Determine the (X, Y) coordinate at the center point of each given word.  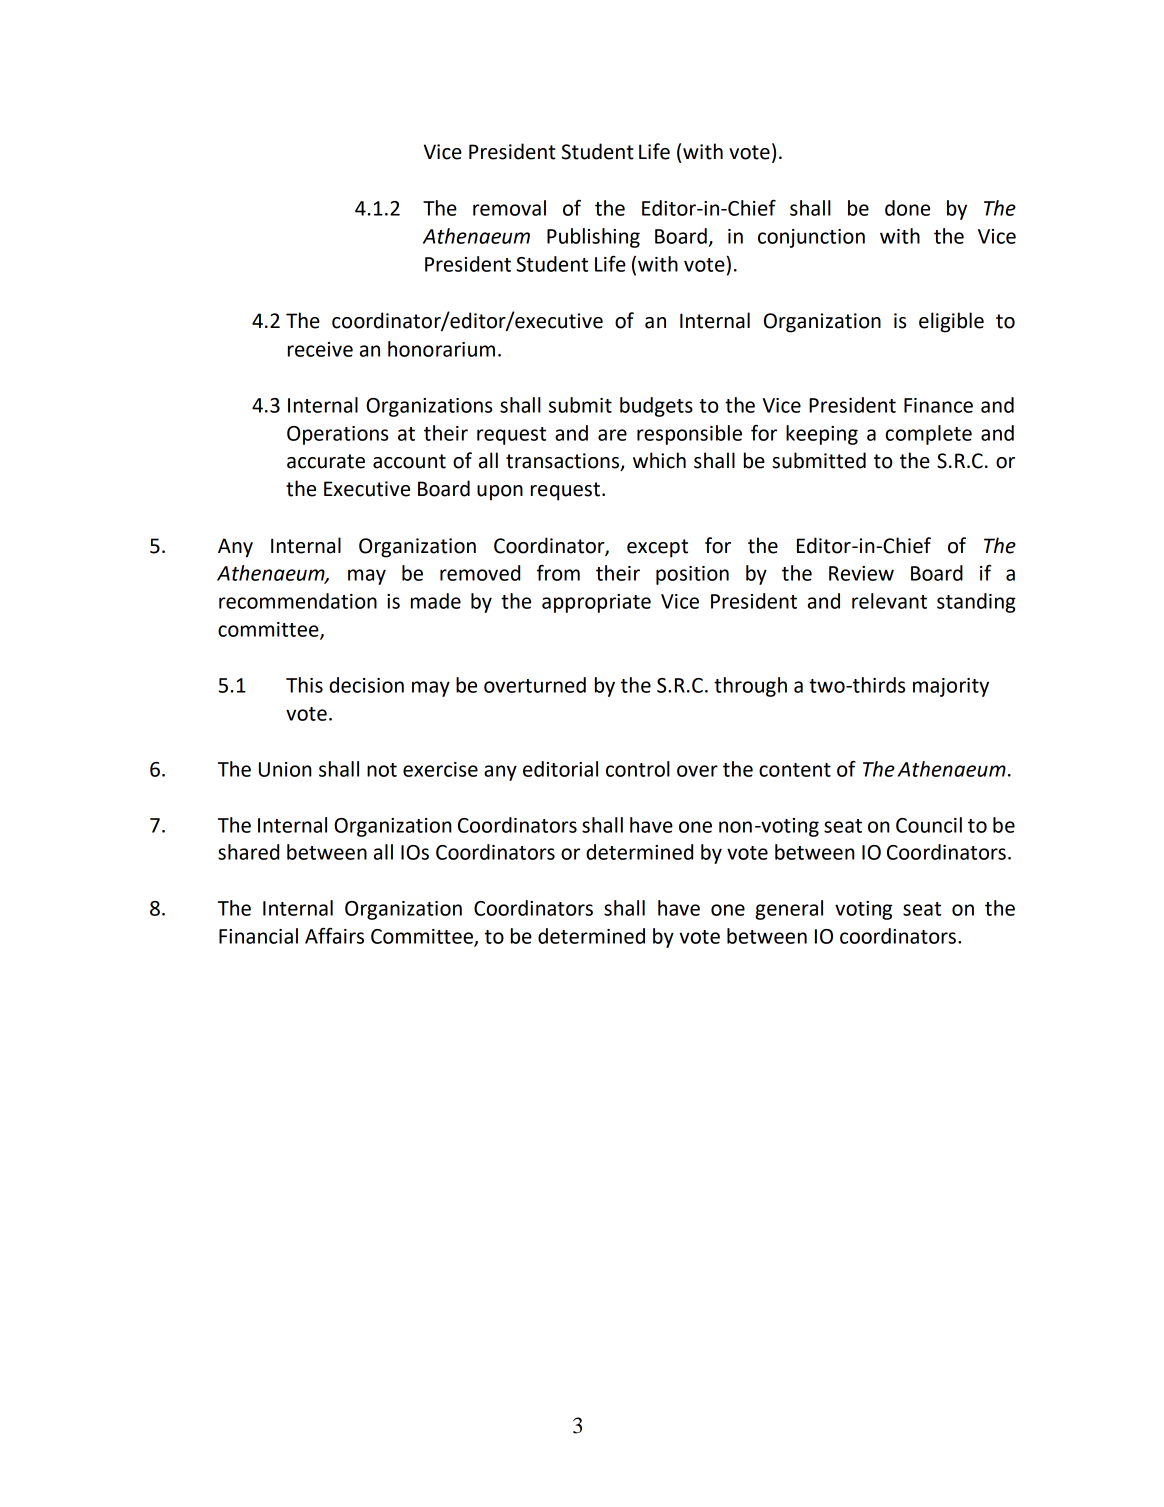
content (795, 770)
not (382, 770)
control (638, 769)
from (558, 573)
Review (861, 573)
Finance (938, 405)
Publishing (593, 238)
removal (509, 208)
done (907, 208)
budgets (656, 407)
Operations (337, 435)
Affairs (334, 935)
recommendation (298, 601)
